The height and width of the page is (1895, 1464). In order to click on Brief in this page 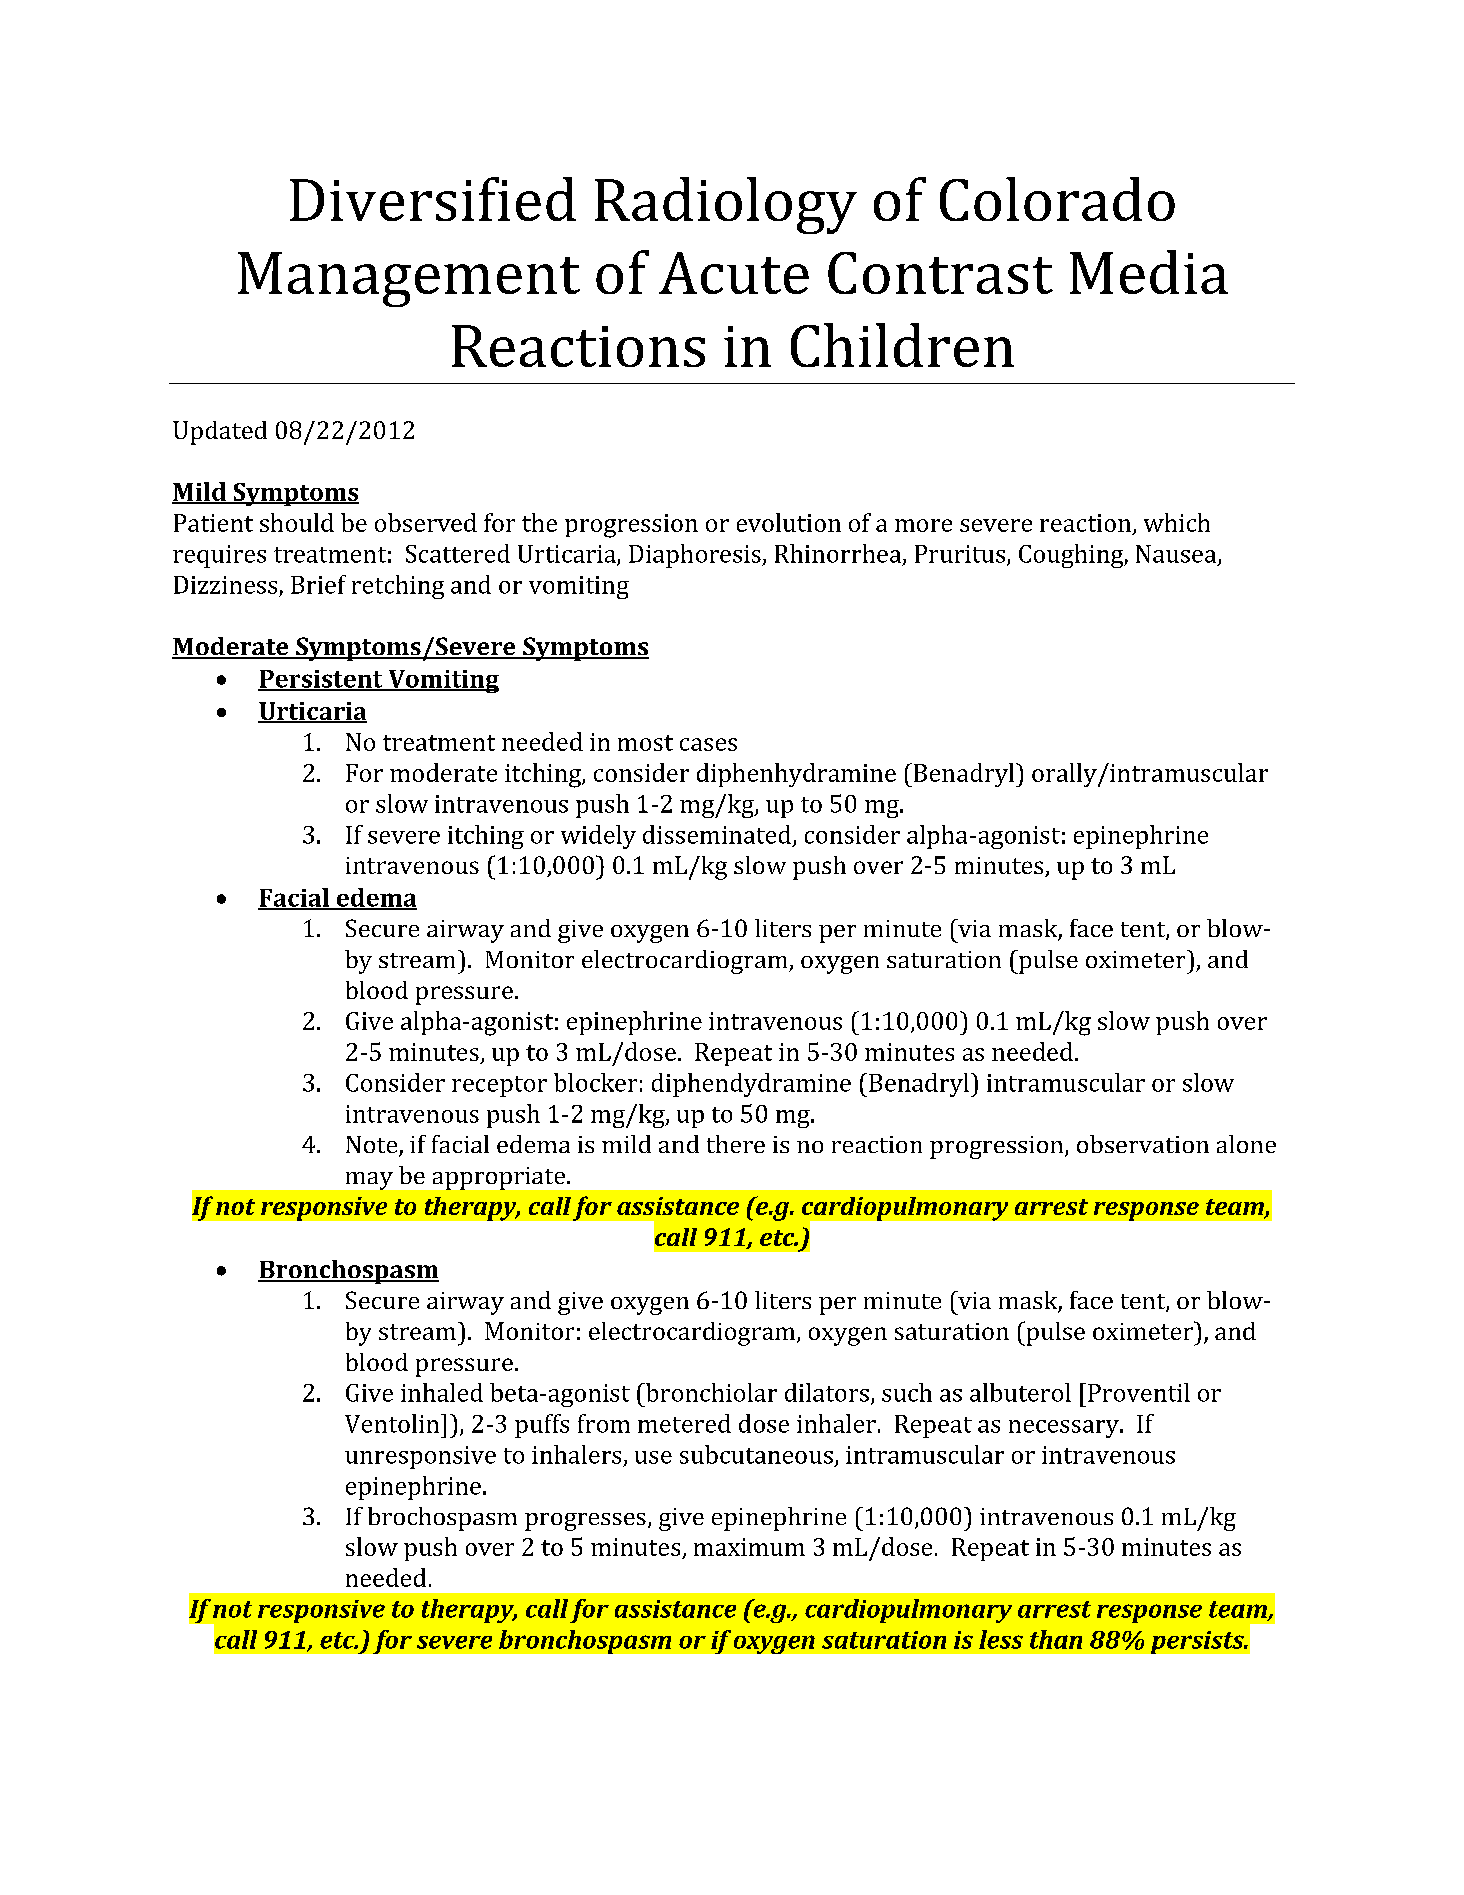, I will do `click(318, 584)`.
